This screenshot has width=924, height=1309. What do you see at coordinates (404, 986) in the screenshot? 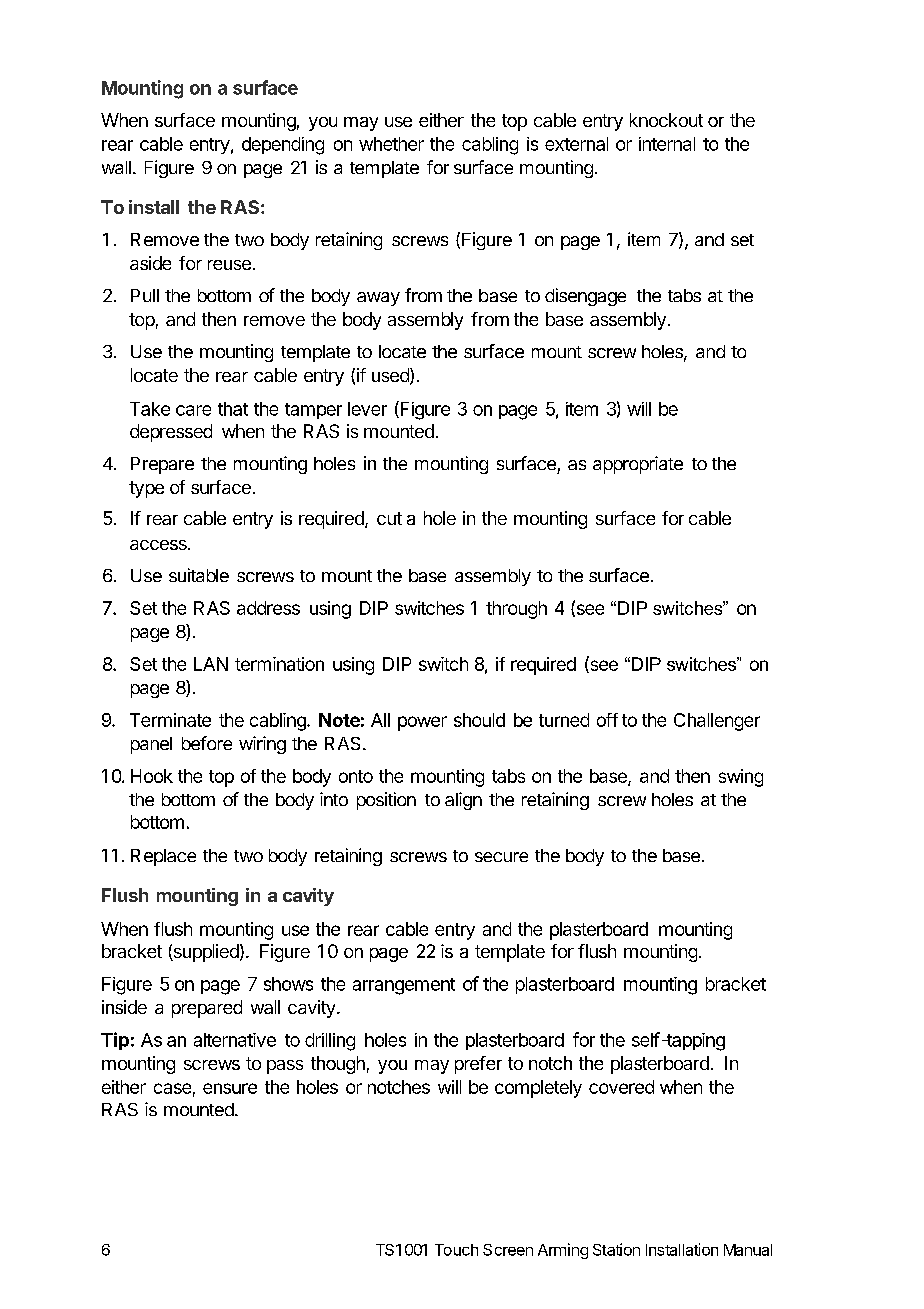
I see `arrangement` at bounding box center [404, 986].
